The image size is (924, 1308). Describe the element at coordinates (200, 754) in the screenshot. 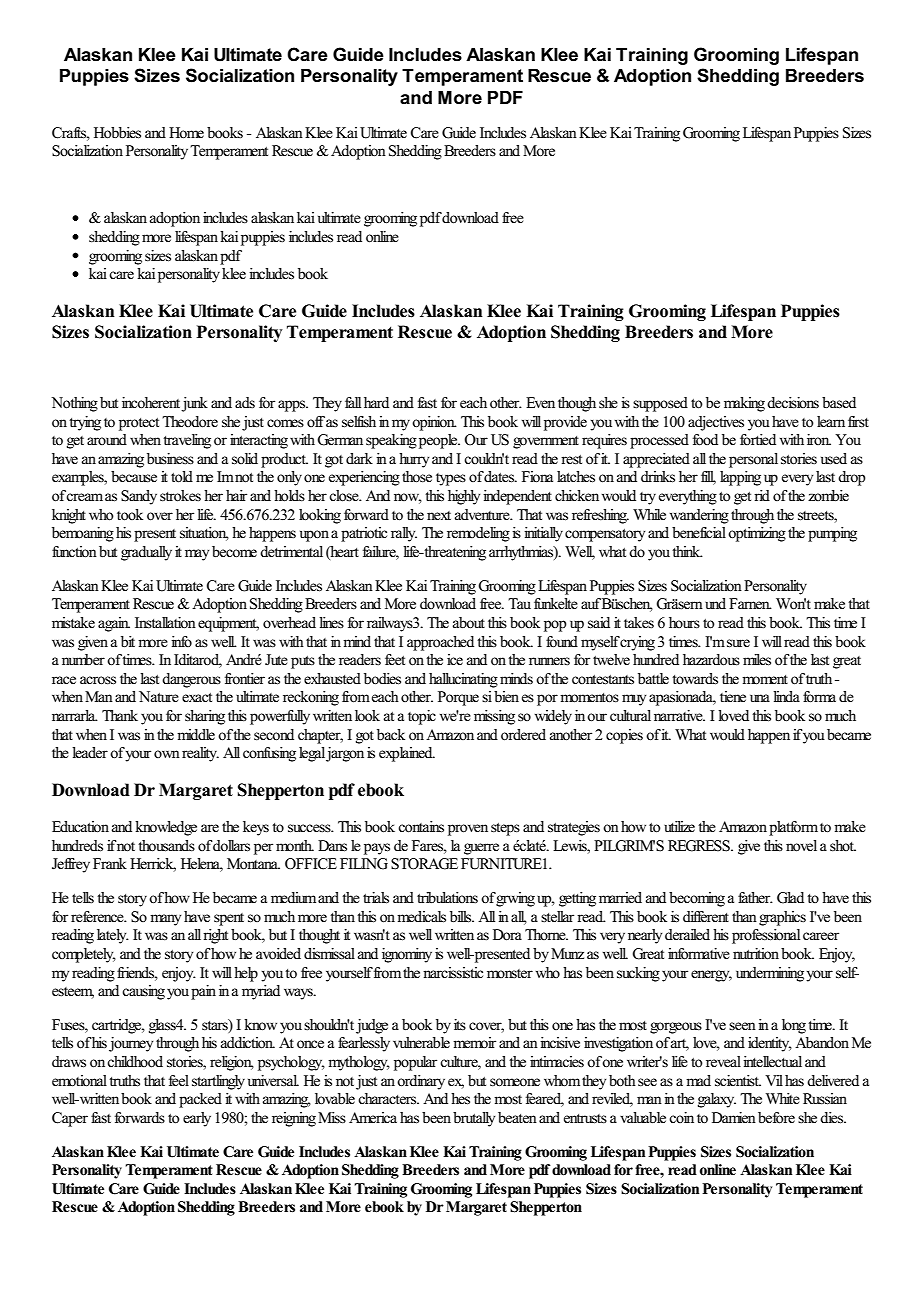

I see `reality` at that location.
